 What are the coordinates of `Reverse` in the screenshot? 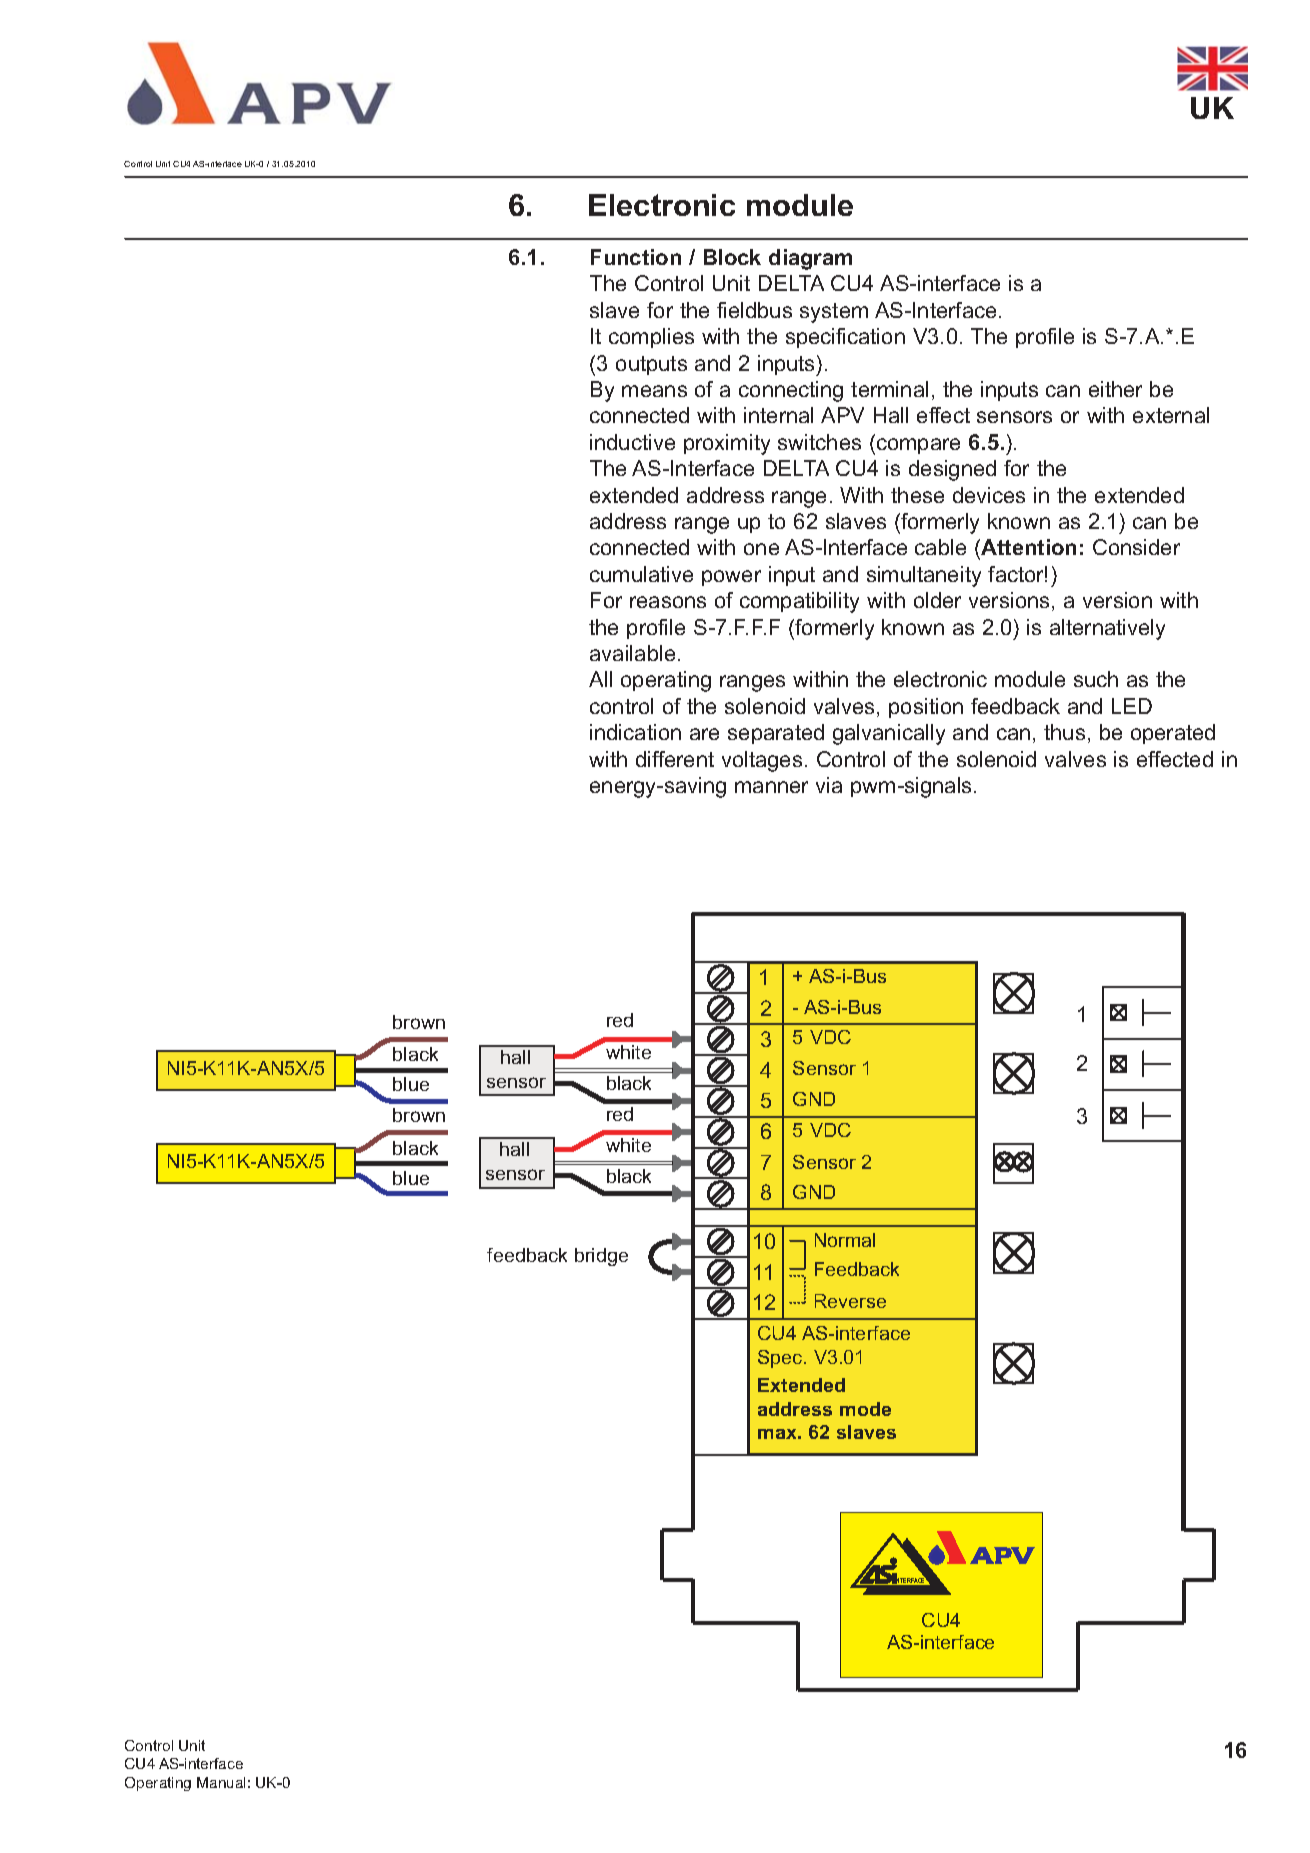 It's located at (850, 1301).
